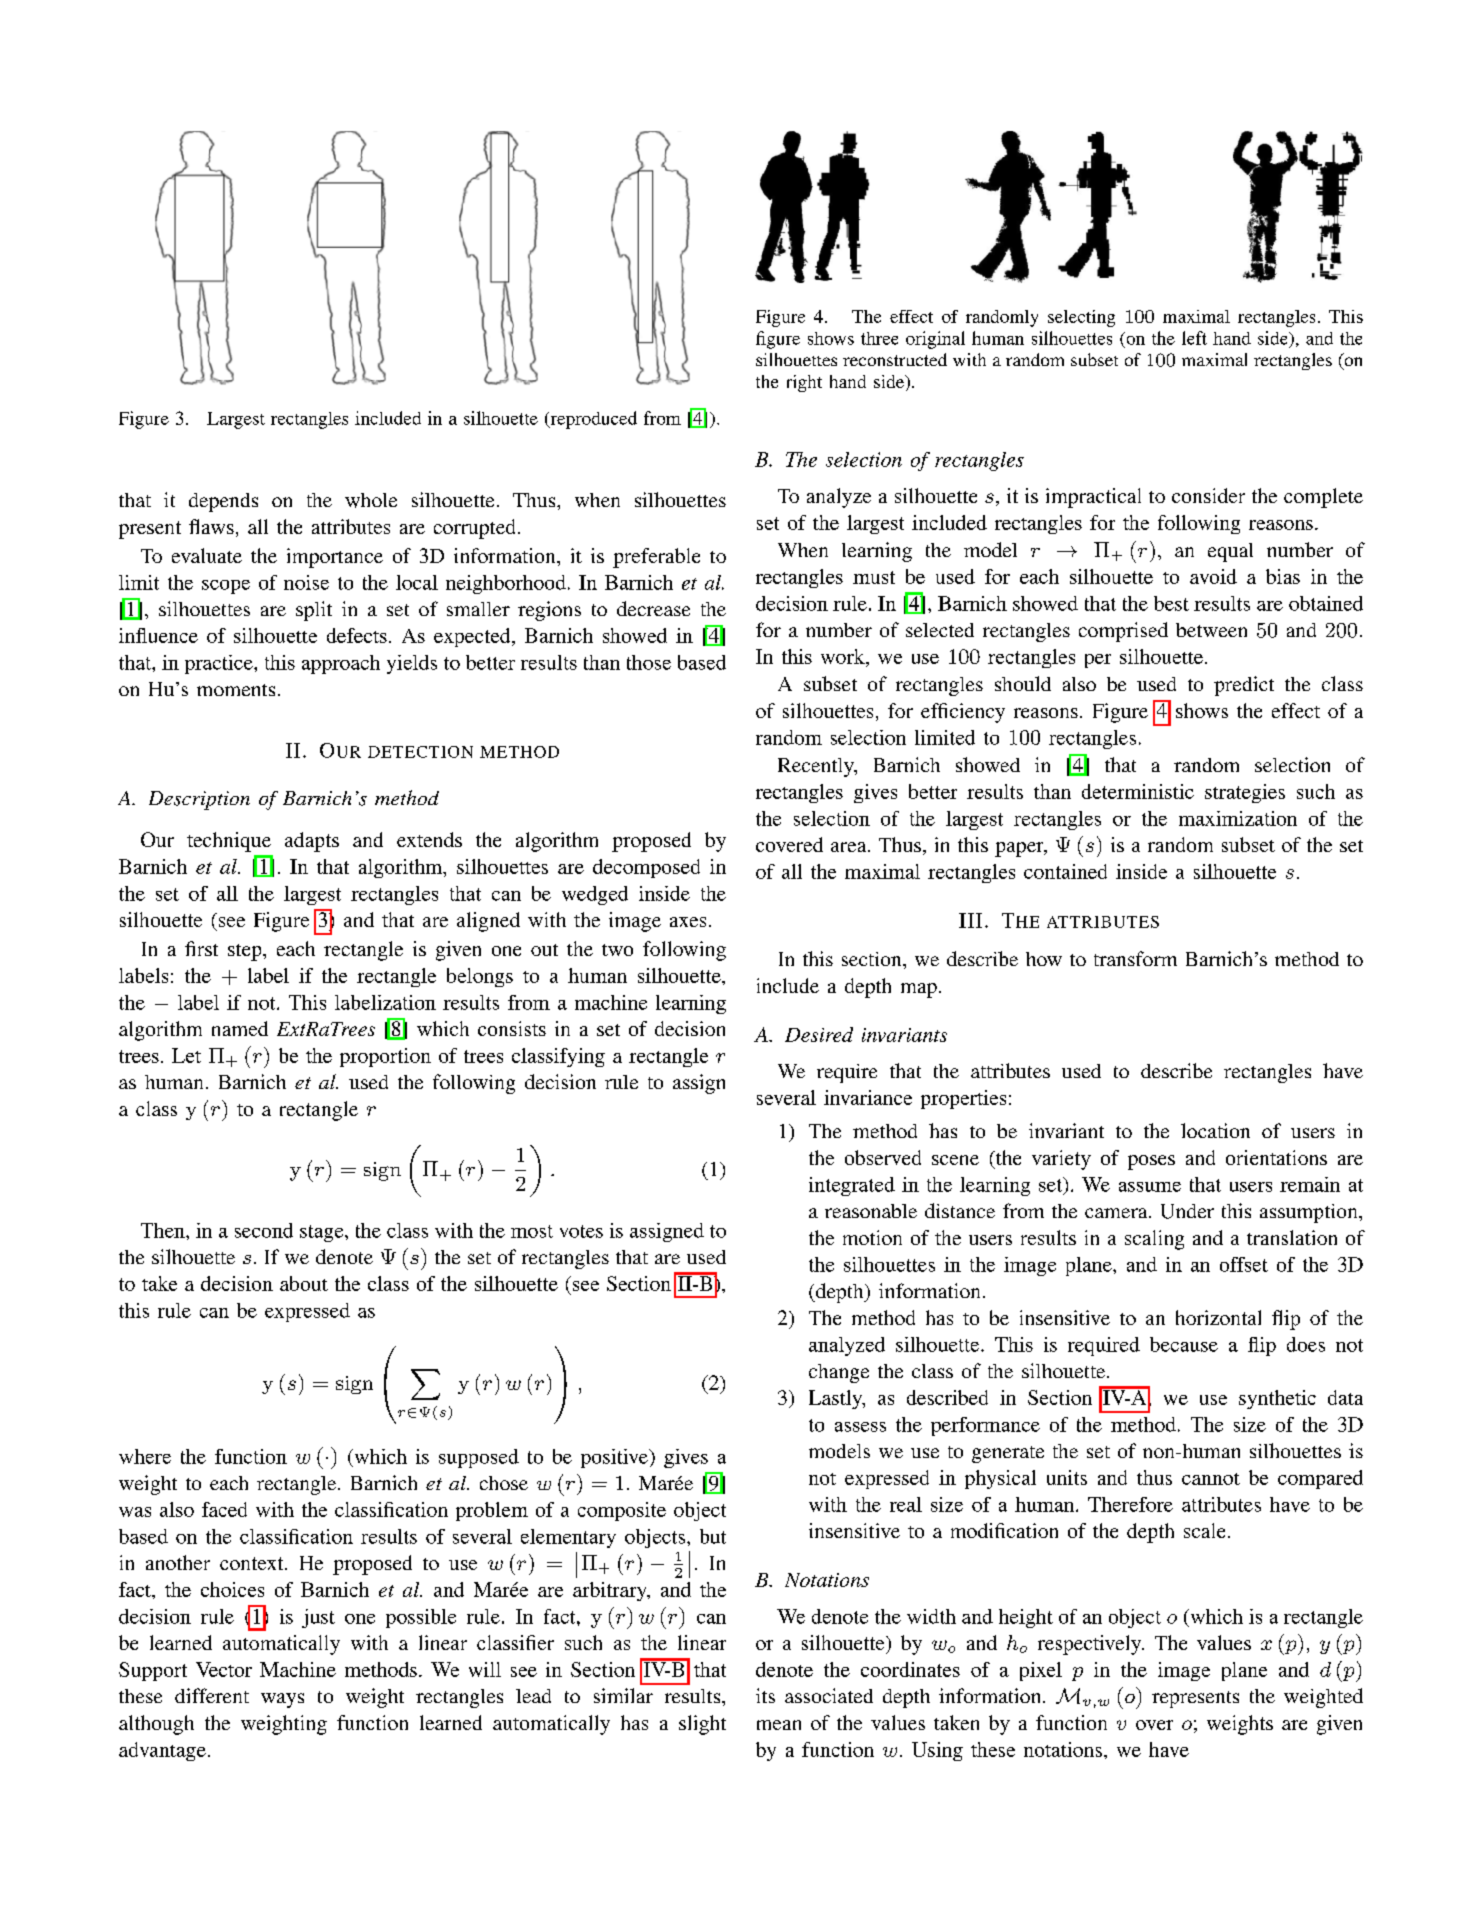 This document has height=1918, width=1482. I want to click on right, so click(804, 383).
